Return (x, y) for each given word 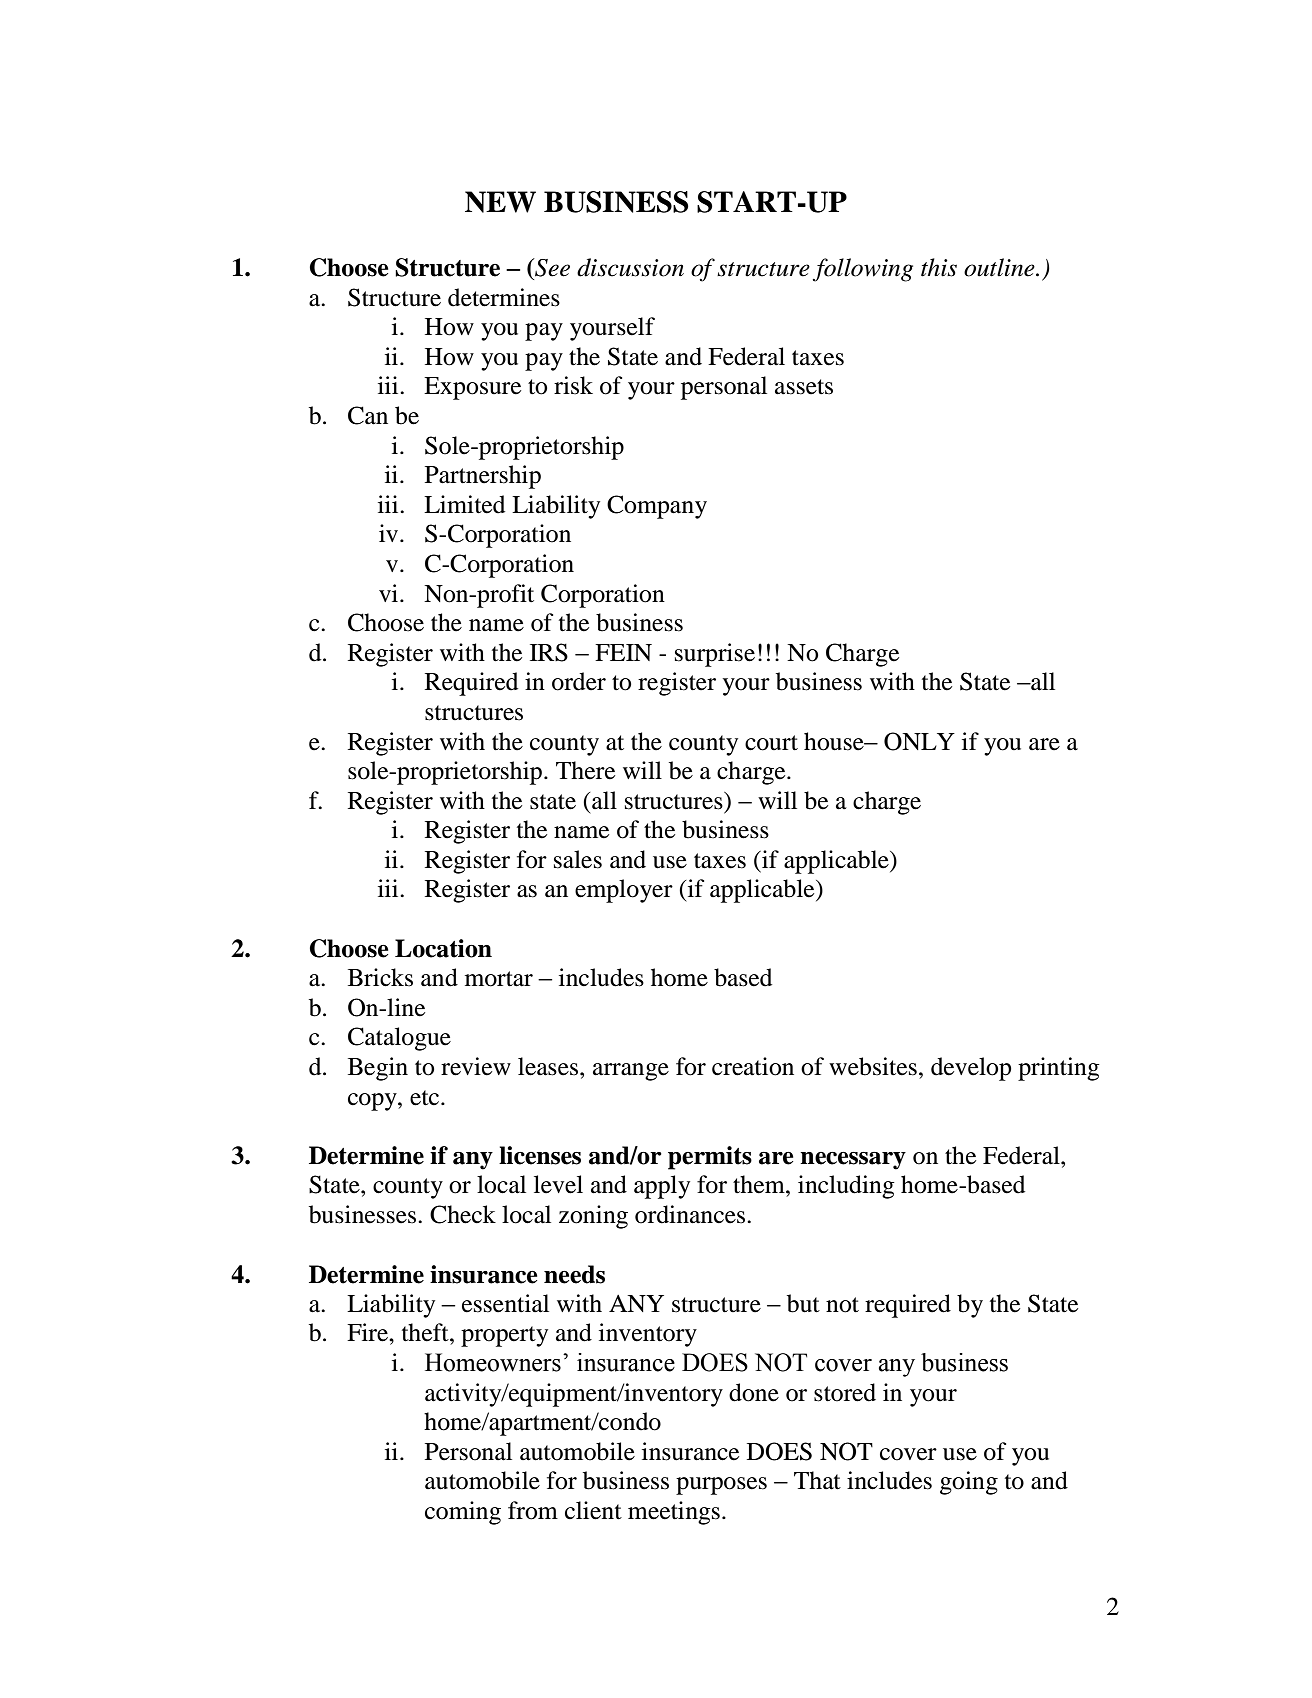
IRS (549, 652)
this (939, 267)
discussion (630, 267)
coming (463, 1513)
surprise (715, 655)
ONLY (919, 741)
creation (753, 1066)
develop (971, 1069)
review (476, 1066)
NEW (500, 202)
